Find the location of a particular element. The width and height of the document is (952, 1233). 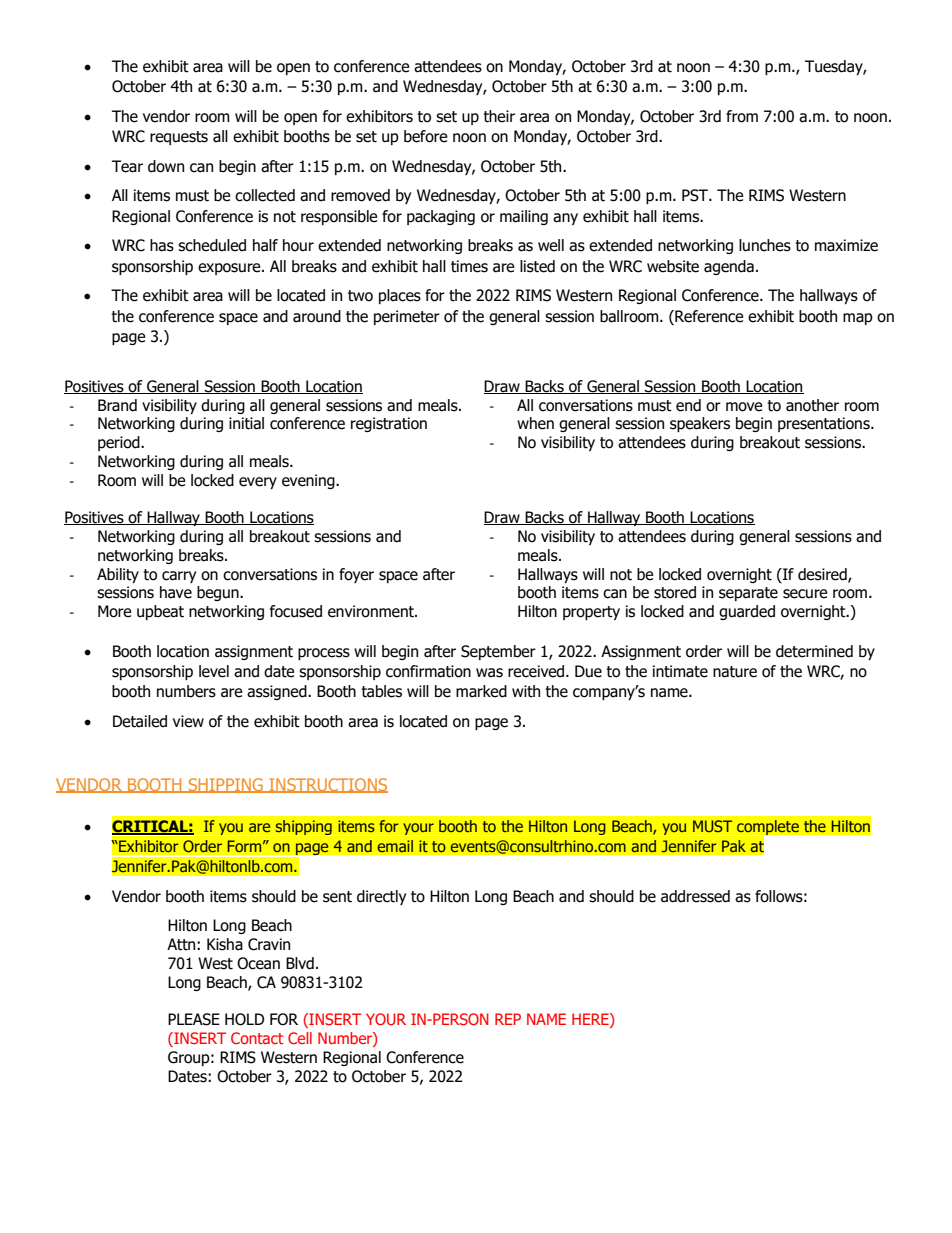

when is located at coordinates (535, 423).
